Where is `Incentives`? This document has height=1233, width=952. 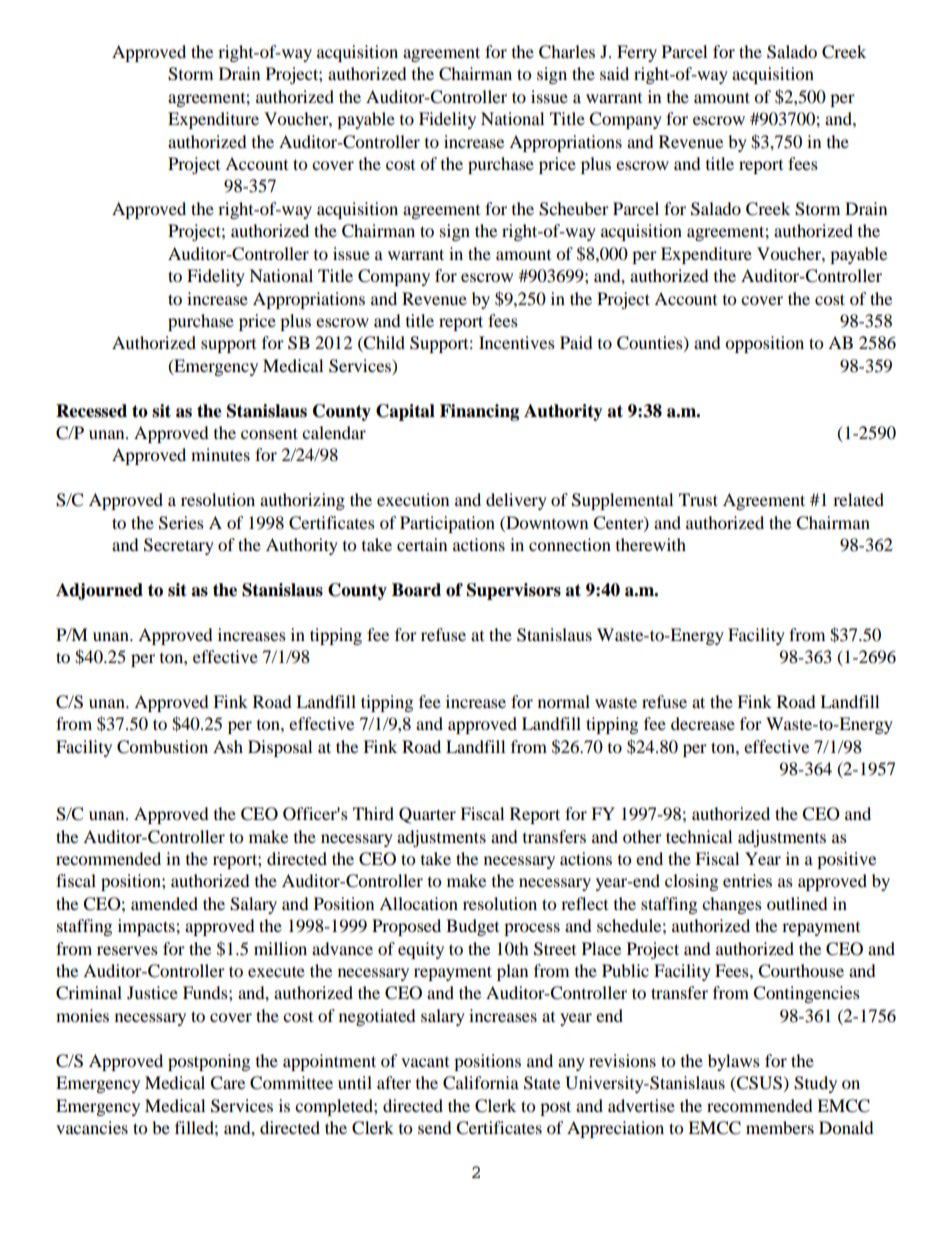
Incentives is located at coordinates (517, 342).
